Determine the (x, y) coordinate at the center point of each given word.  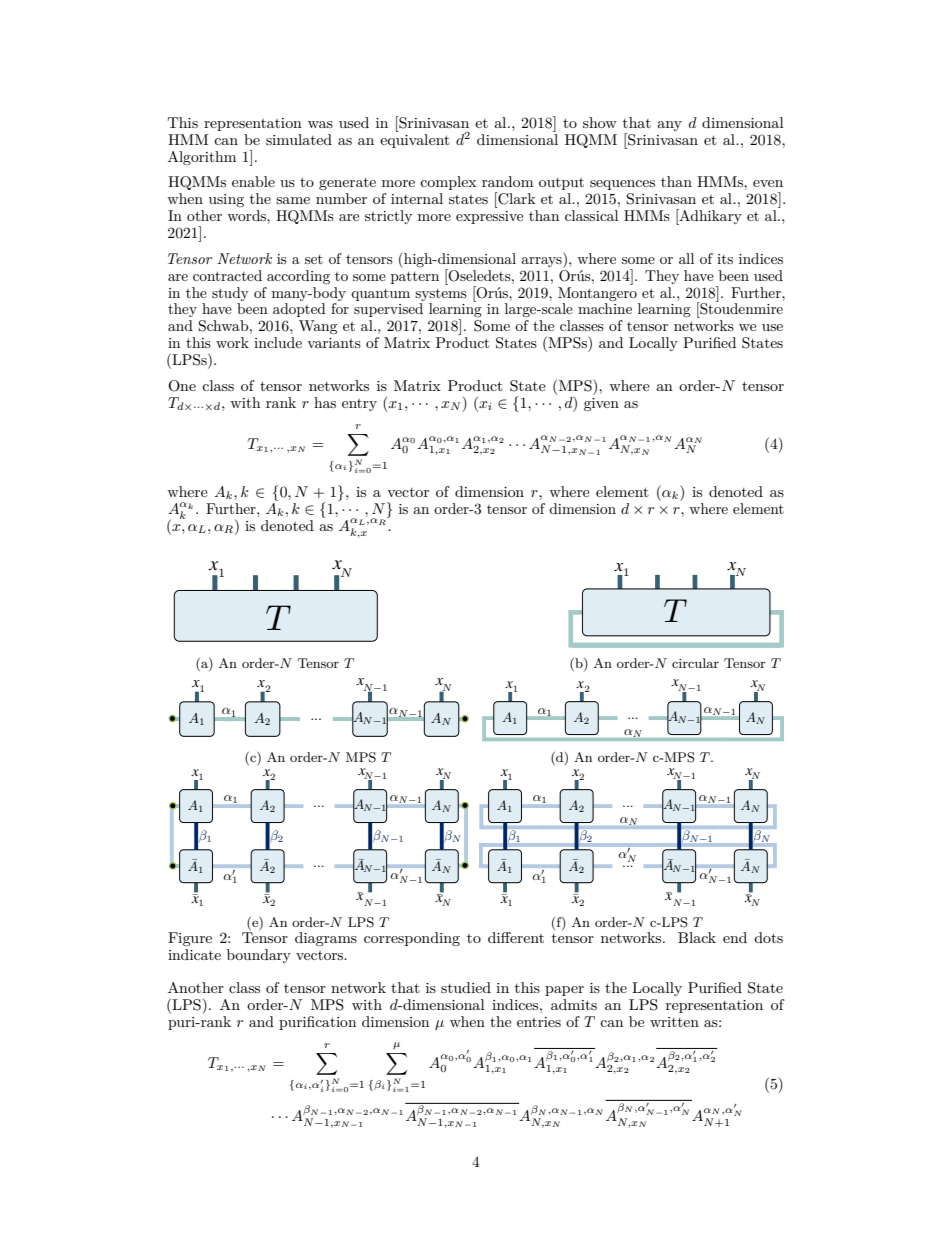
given (601, 404)
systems (440, 295)
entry (359, 405)
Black (697, 937)
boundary (259, 956)
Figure (190, 939)
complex (448, 183)
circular (695, 663)
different (516, 937)
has (325, 402)
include (278, 342)
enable (253, 181)
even (768, 183)
